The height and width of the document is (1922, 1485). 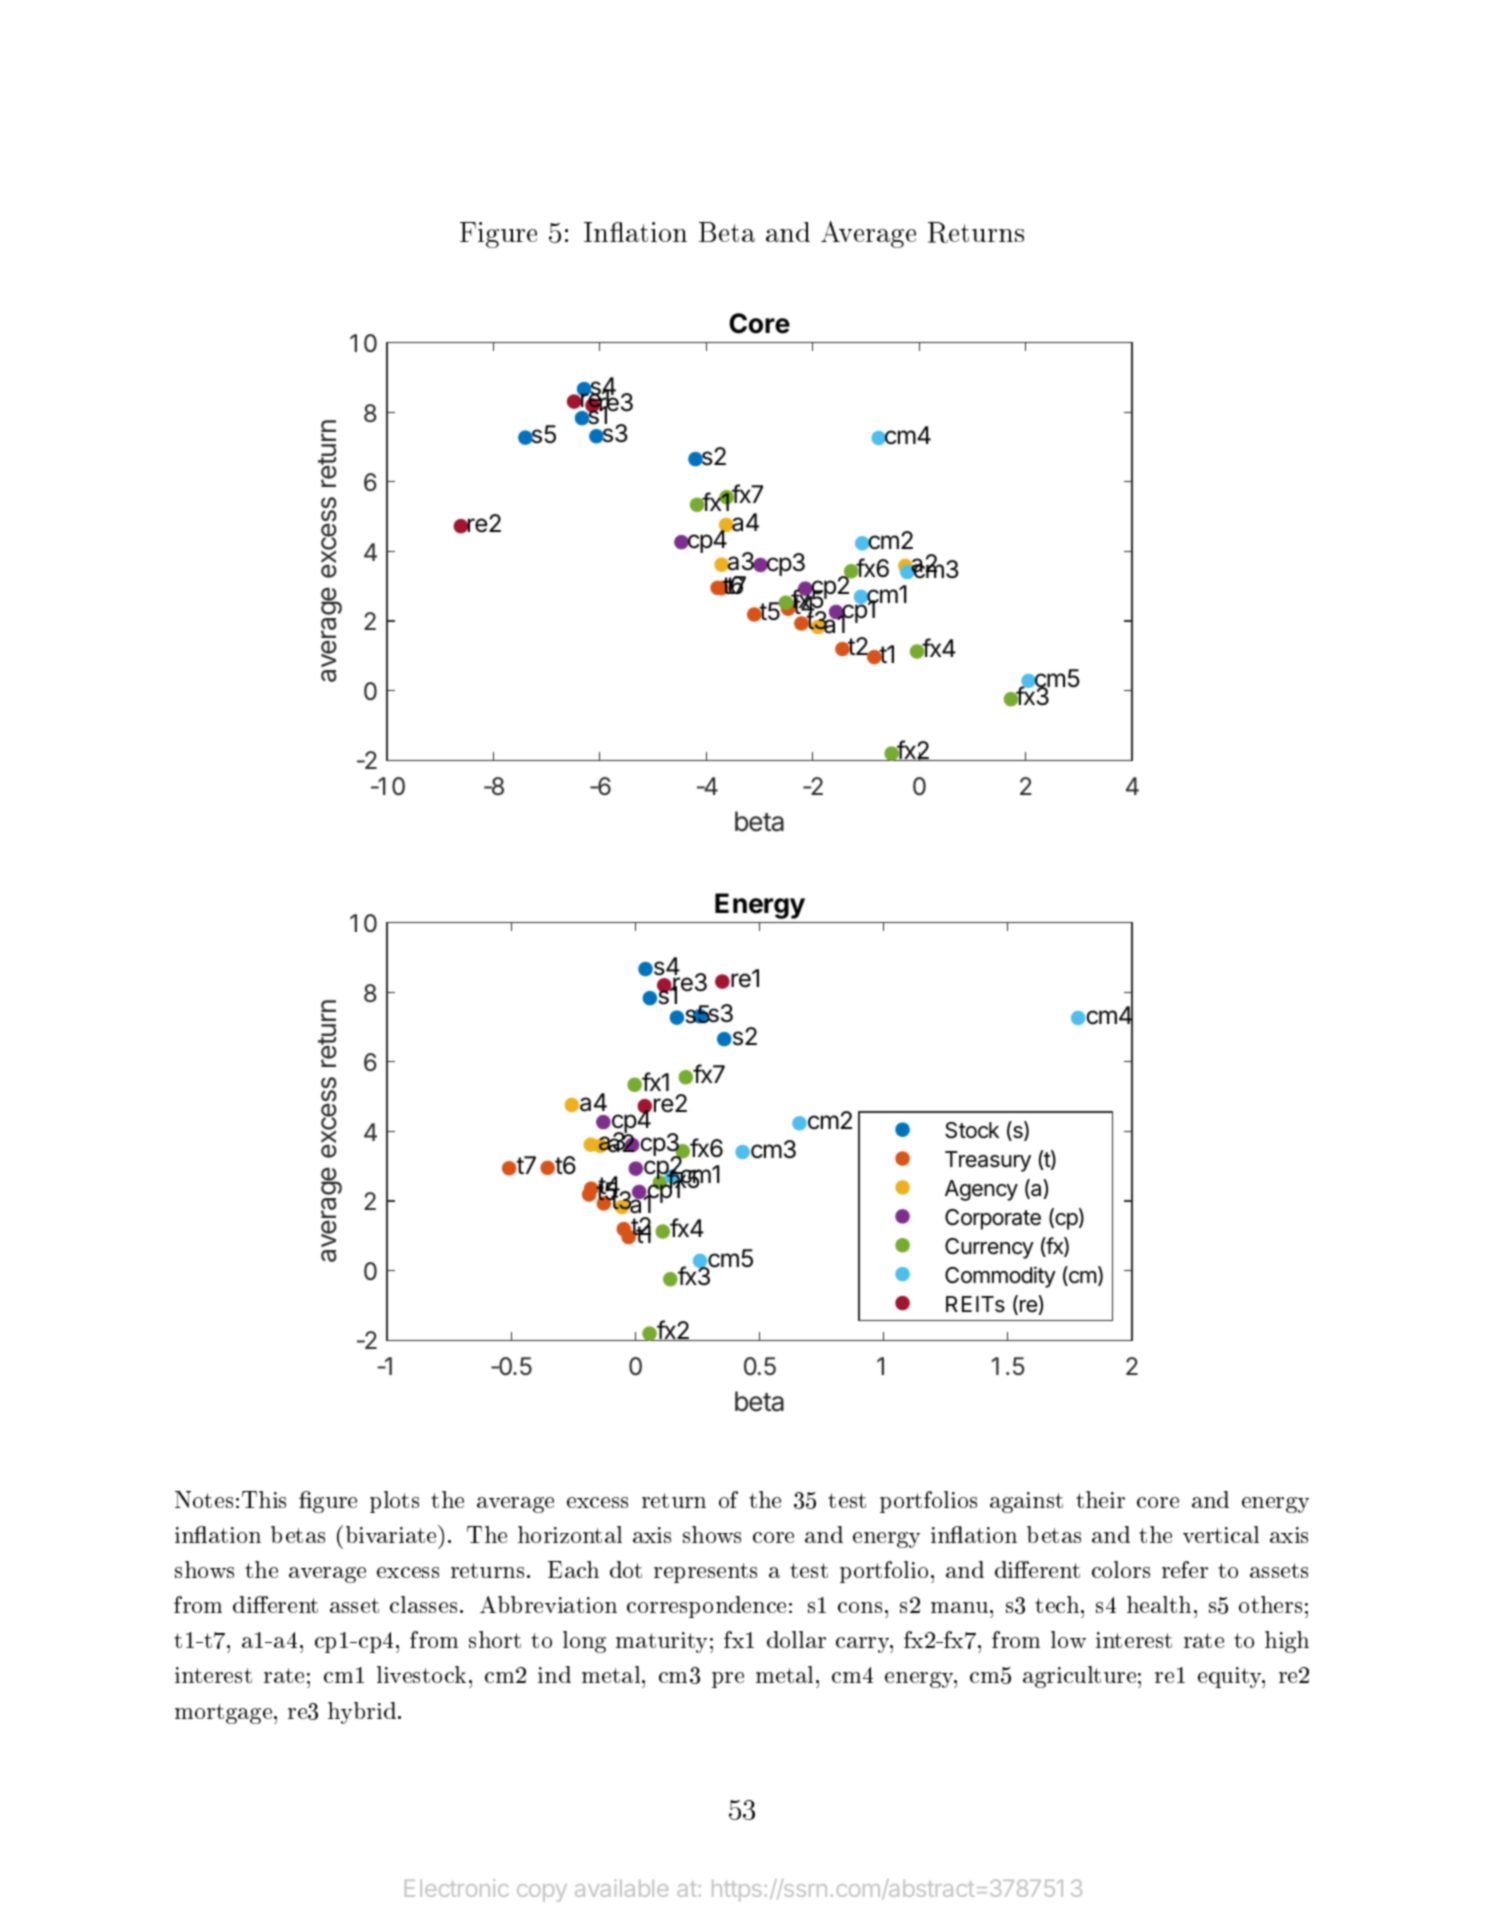 I want to click on their, so click(x=1100, y=1499).
